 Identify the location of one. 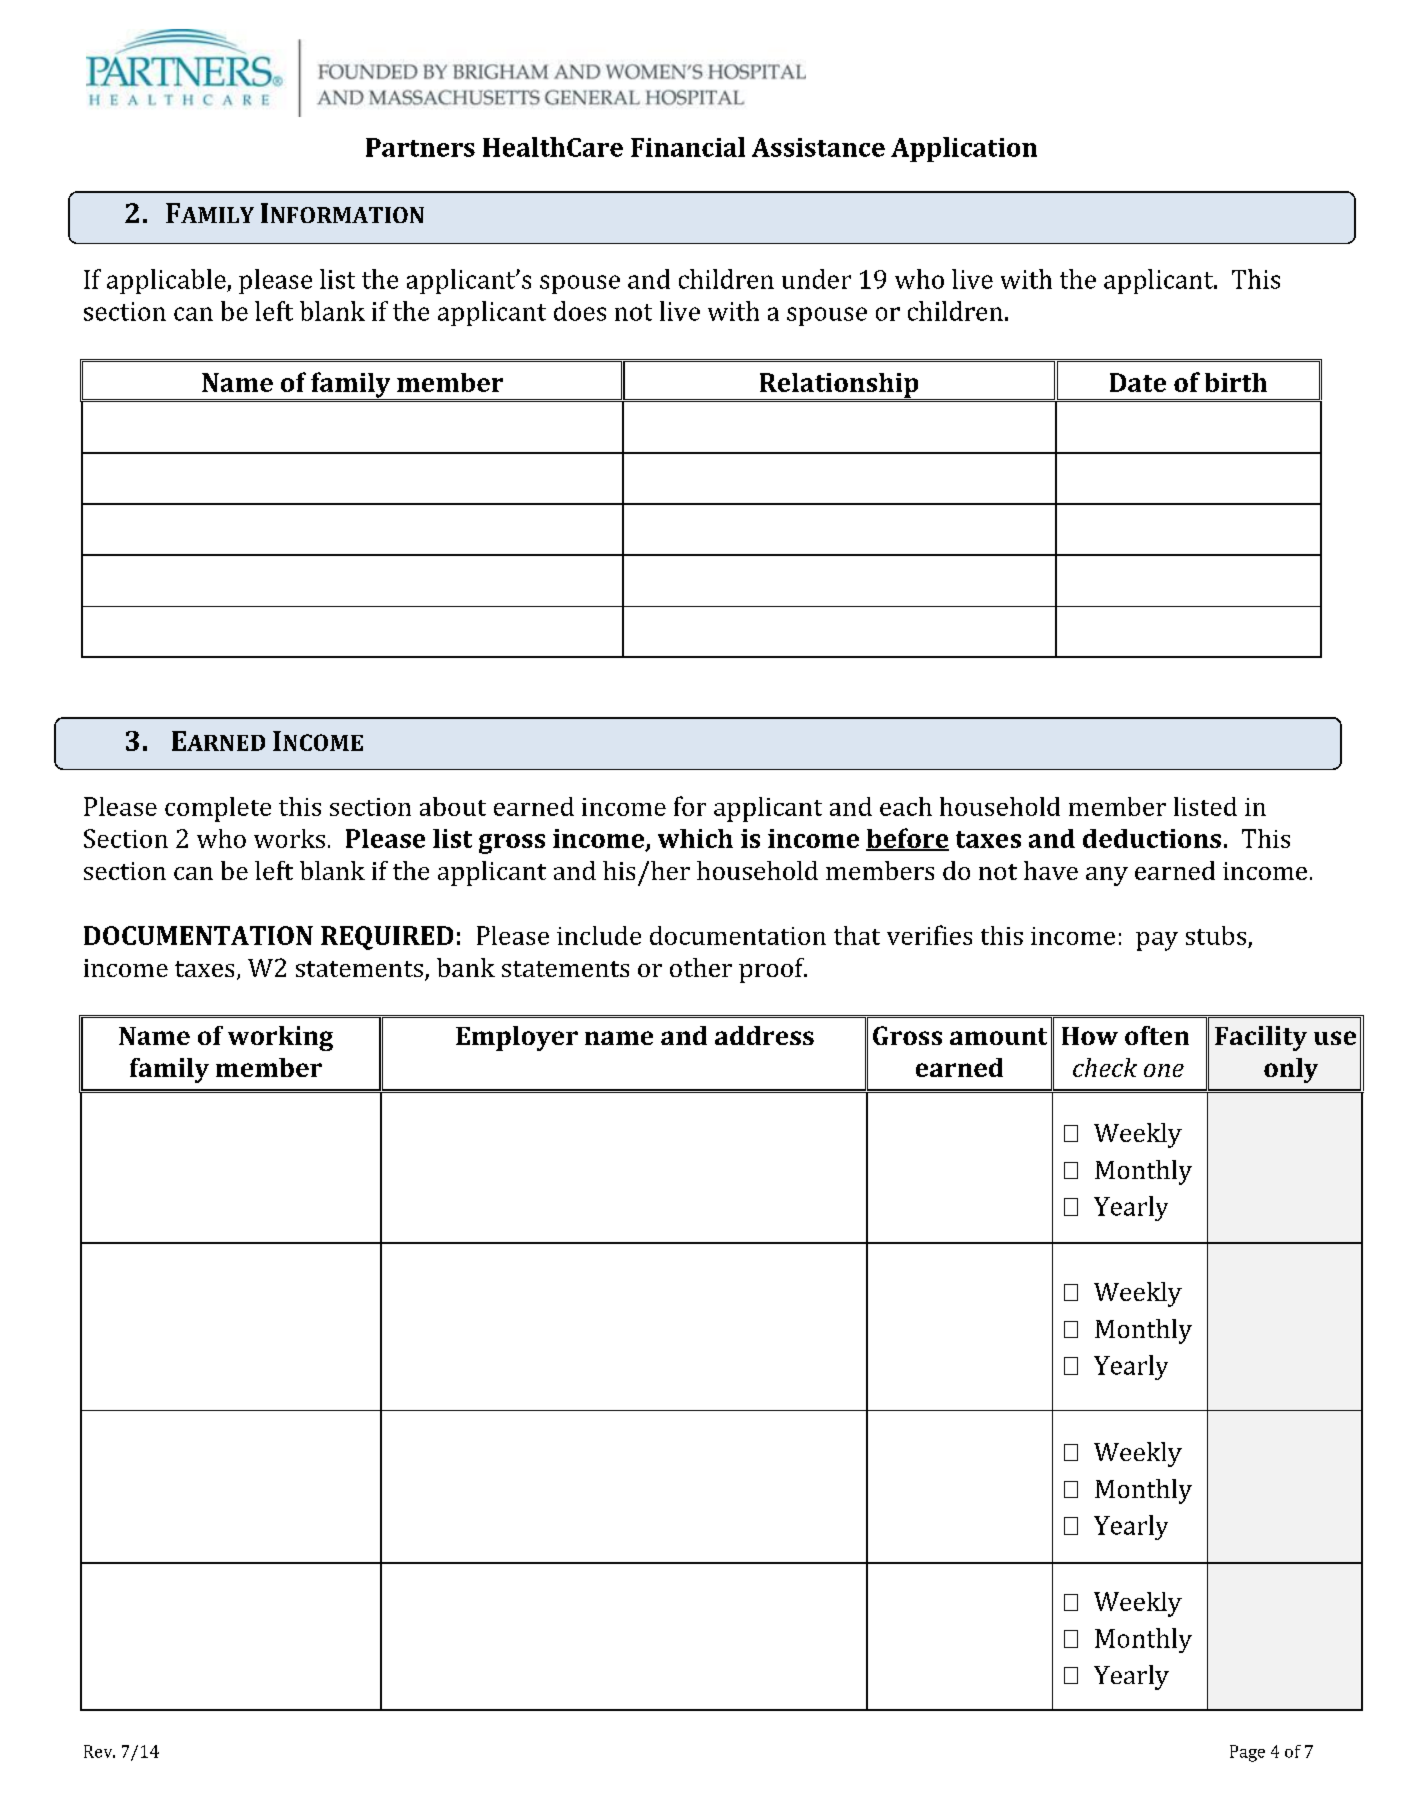
(1164, 1070).
